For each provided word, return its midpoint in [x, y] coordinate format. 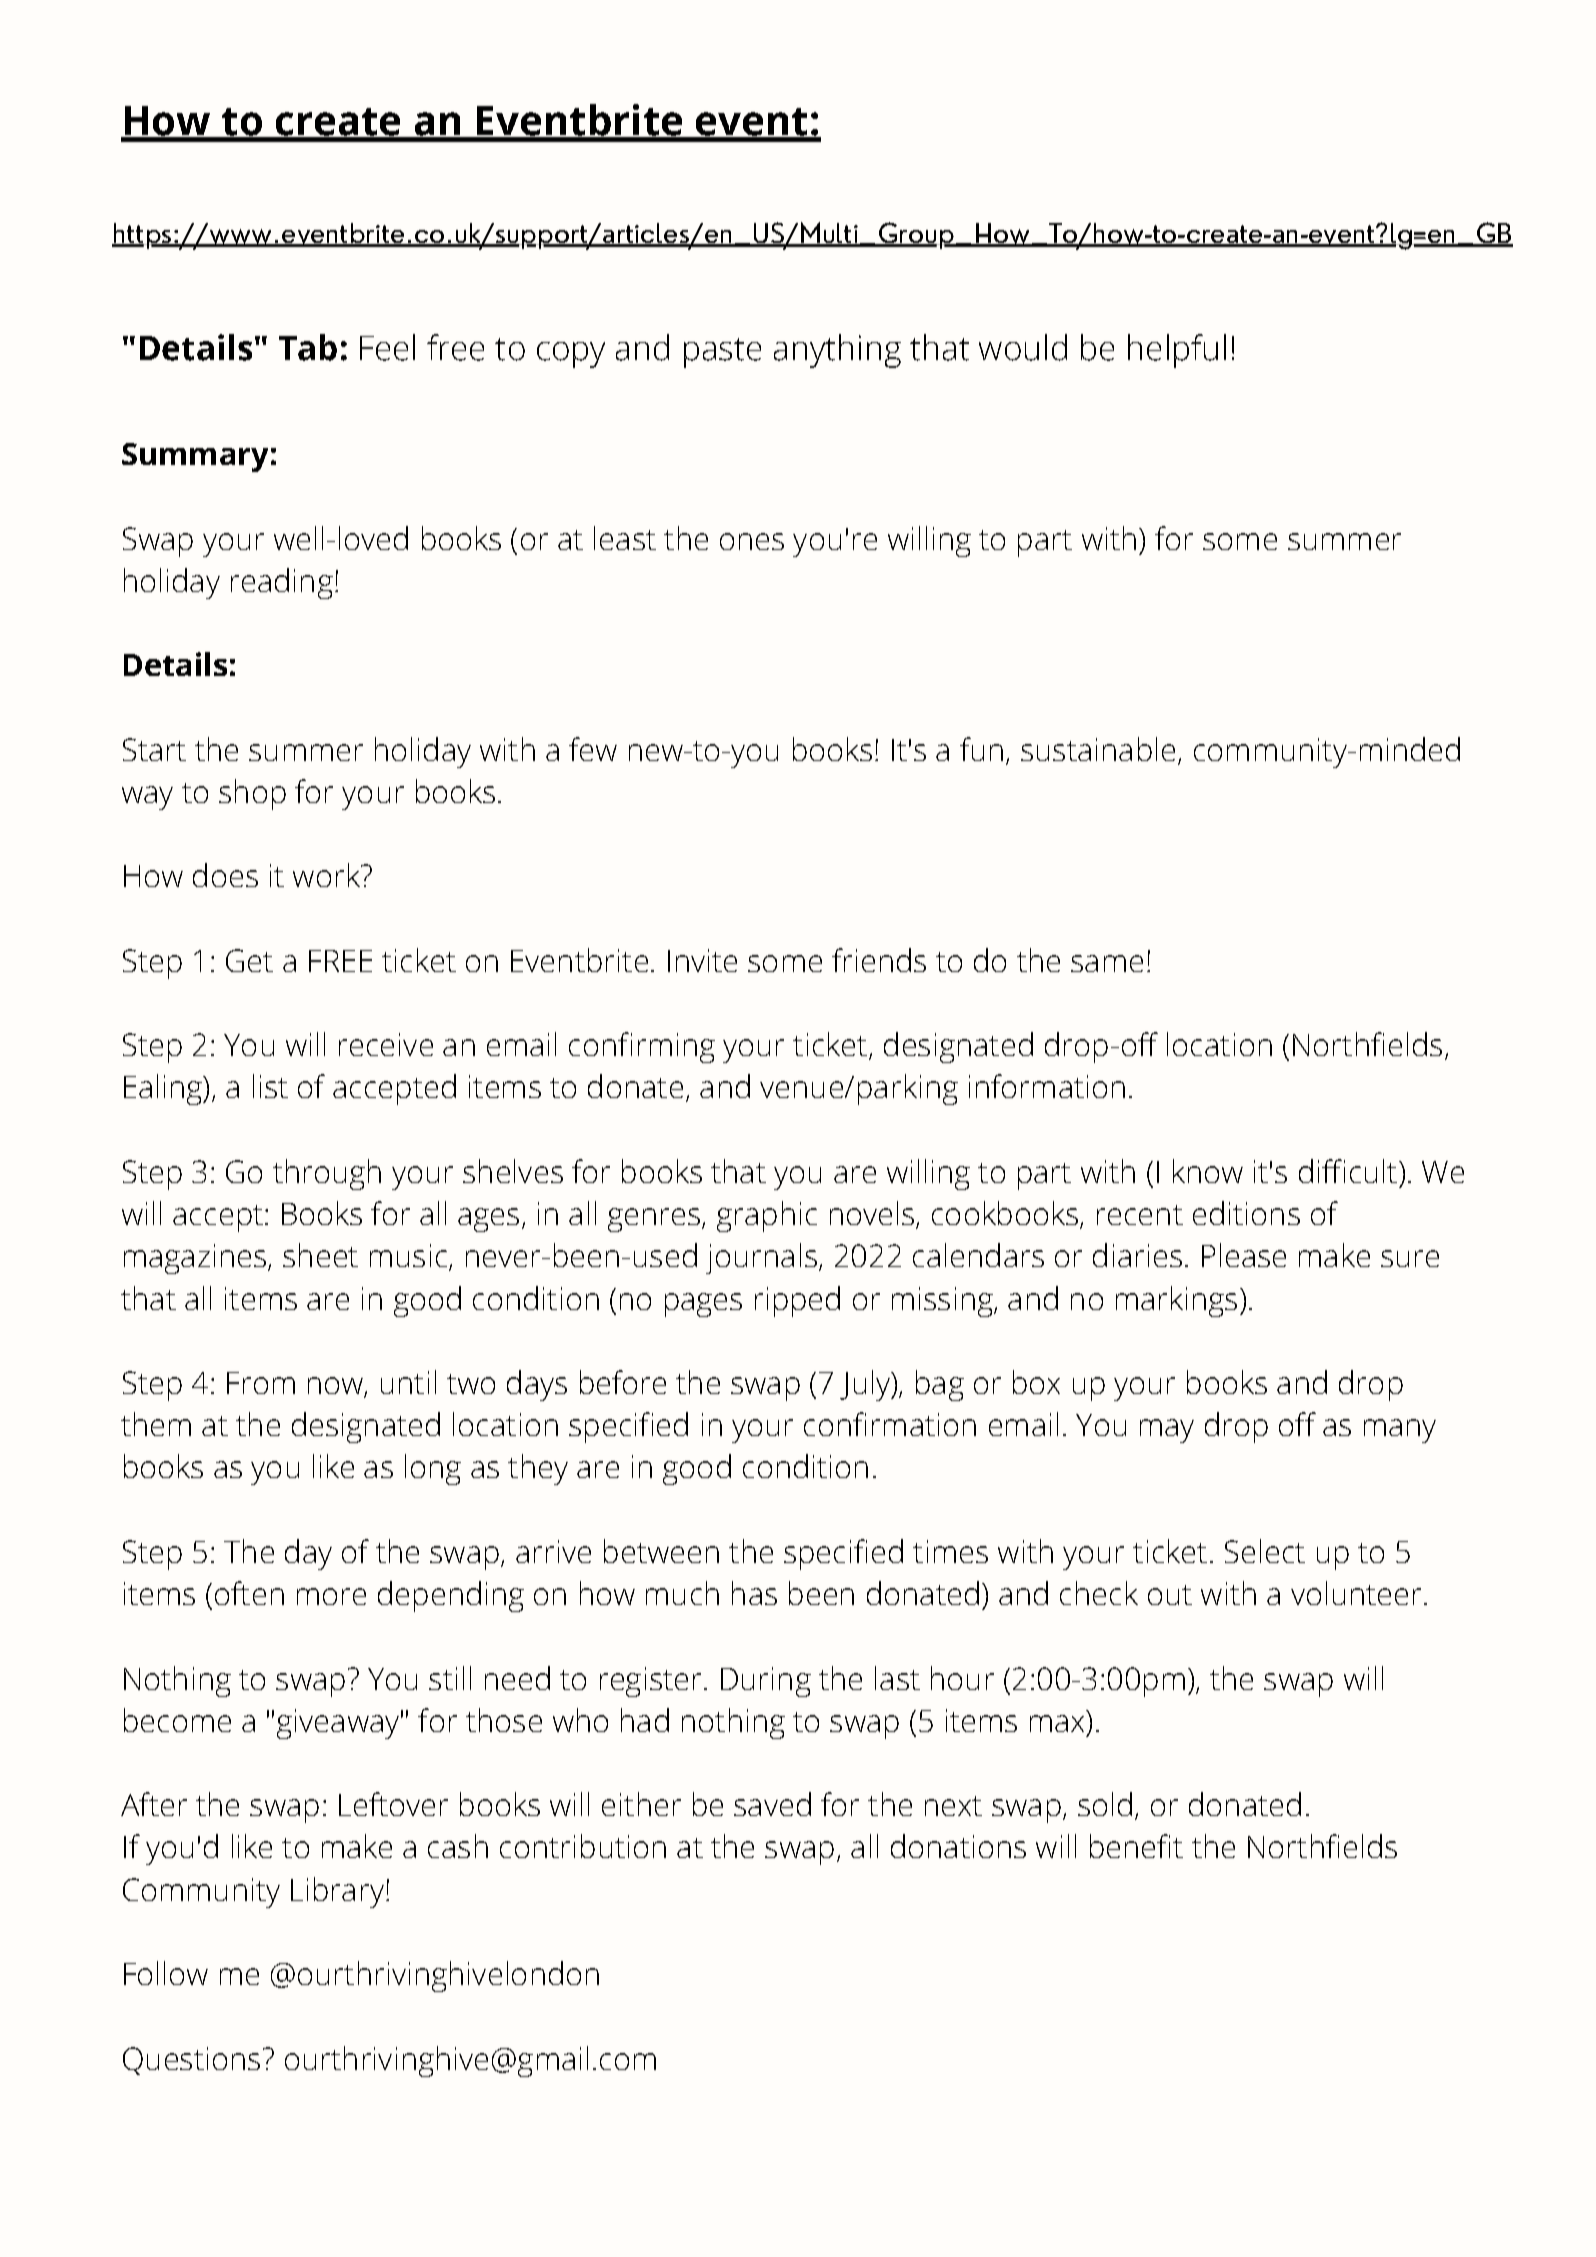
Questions [191, 2061]
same [1107, 963]
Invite [702, 960]
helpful [1177, 351]
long [433, 1469]
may [1167, 1431]
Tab [308, 347]
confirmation [890, 1424]
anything [837, 351]
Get [249, 960]
